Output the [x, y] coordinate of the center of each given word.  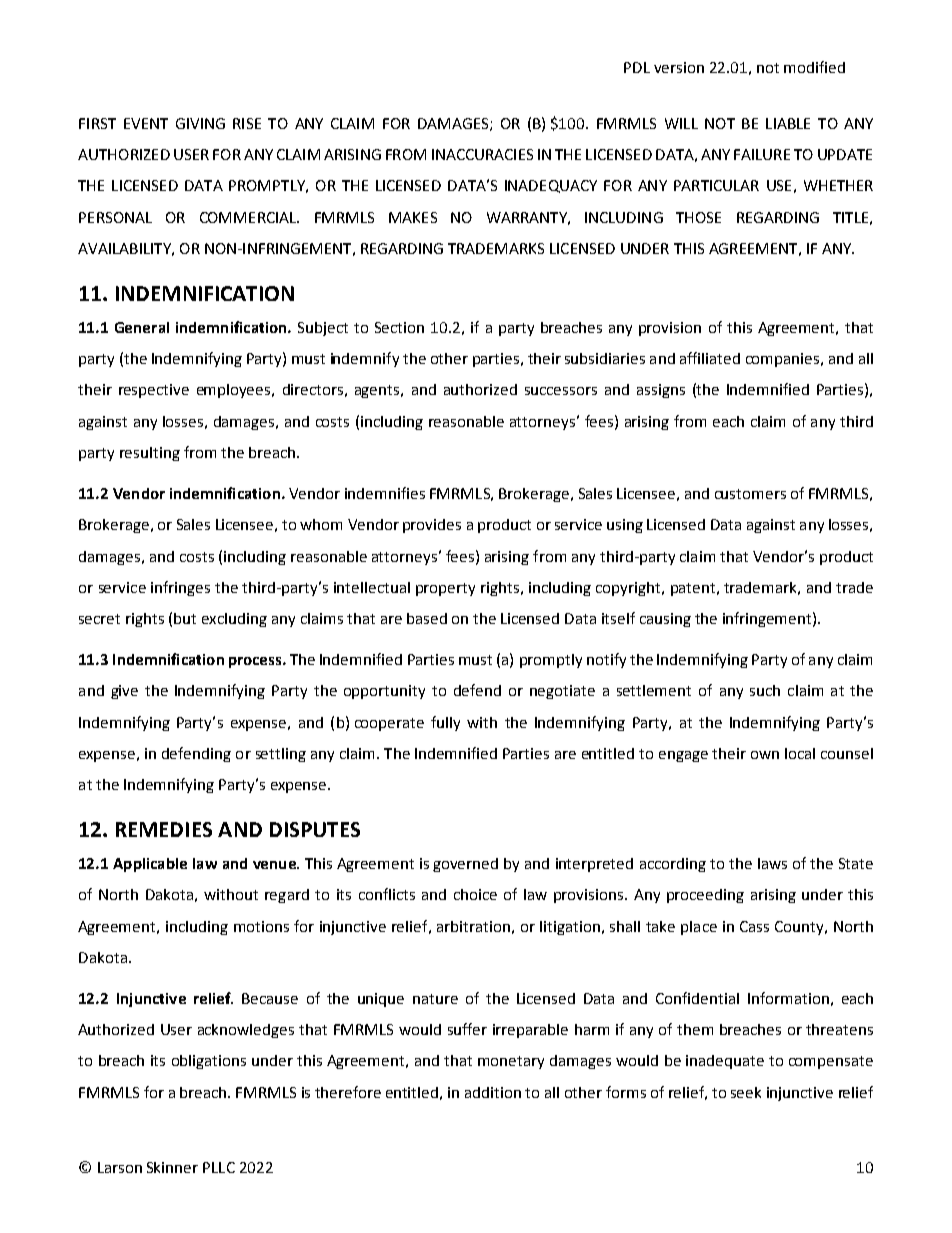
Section [399, 327]
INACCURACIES [482, 154]
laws [772, 863]
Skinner [172, 1167]
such [765, 690]
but [185, 618]
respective [154, 391]
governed [465, 865]
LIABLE [788, 123]
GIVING [200, 123]
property [445, 589]
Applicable [150, 865]
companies [784, 360]
